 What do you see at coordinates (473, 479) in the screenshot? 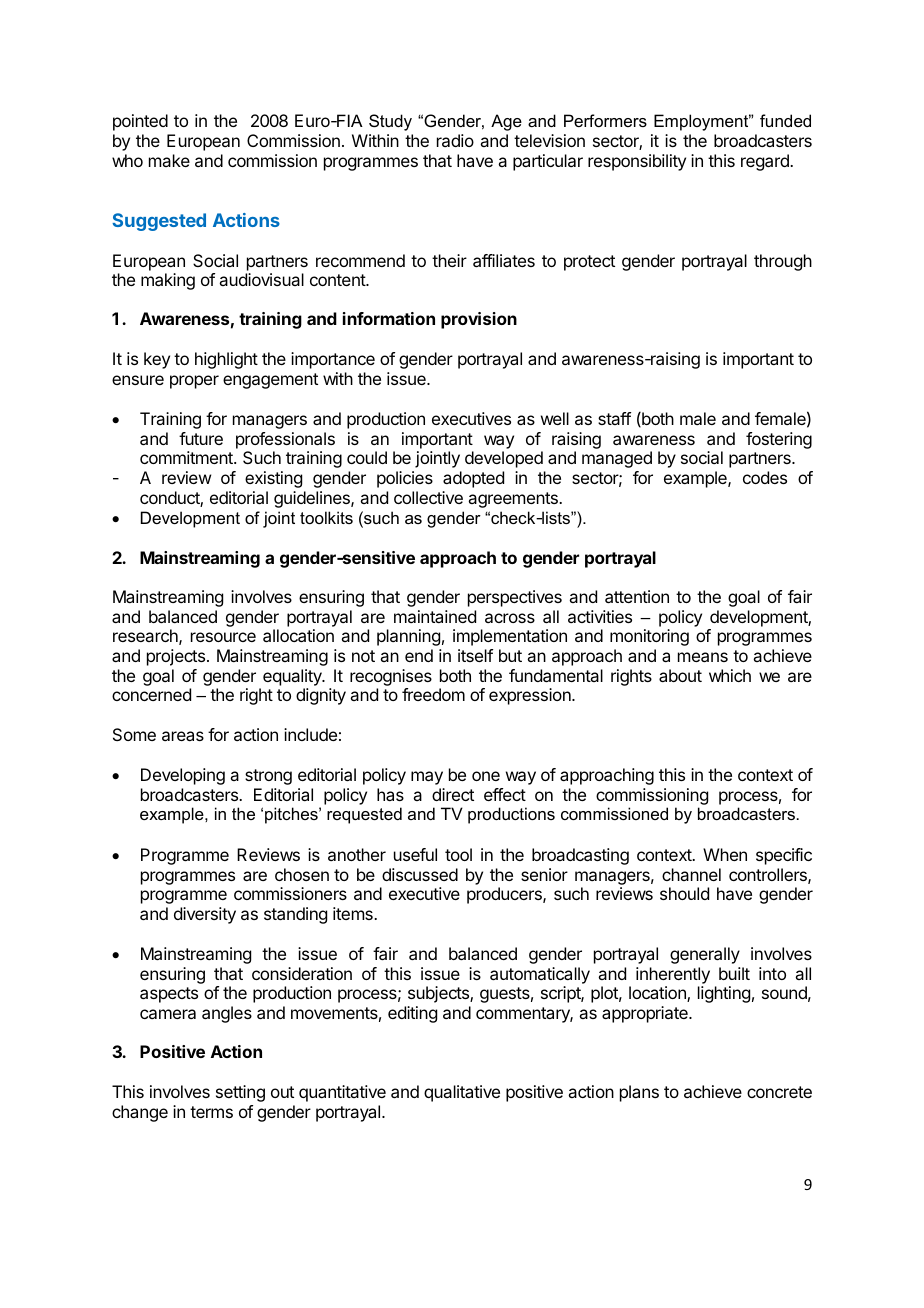
I see `adopted` at bounding box center [473, 479].
